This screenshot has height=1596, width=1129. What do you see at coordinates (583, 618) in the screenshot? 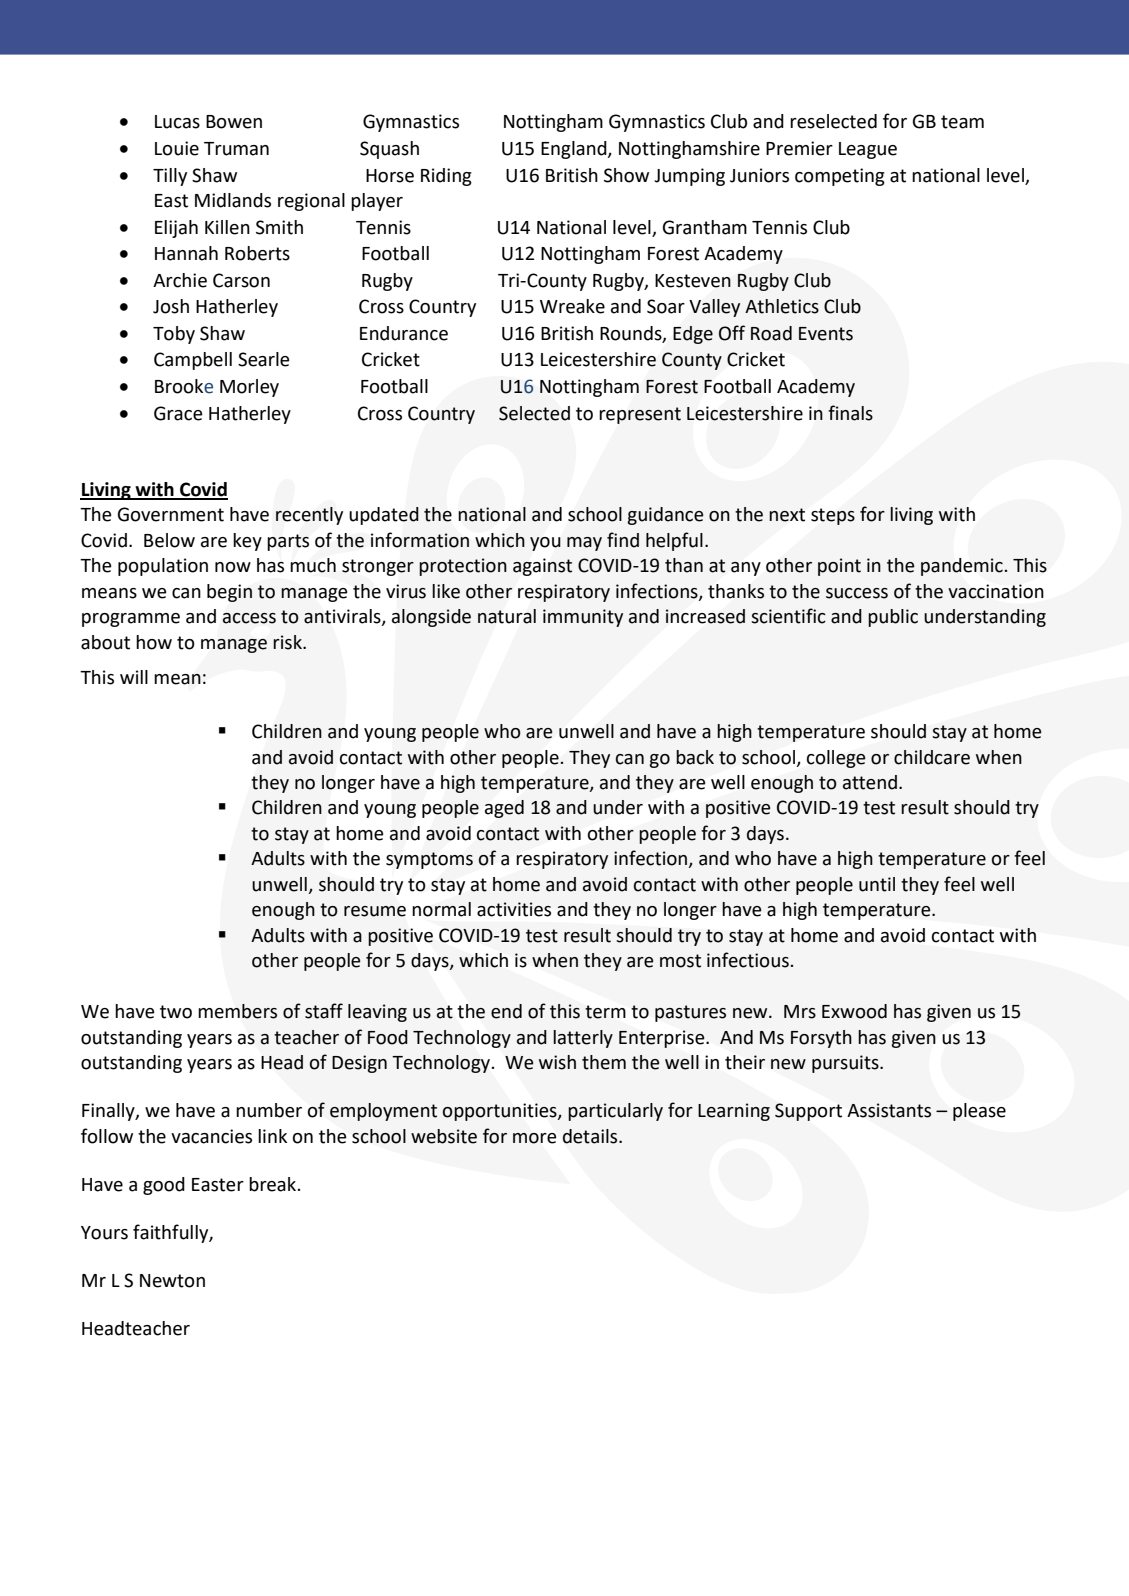
I see `immunity` at bounding box center [583, 618].
